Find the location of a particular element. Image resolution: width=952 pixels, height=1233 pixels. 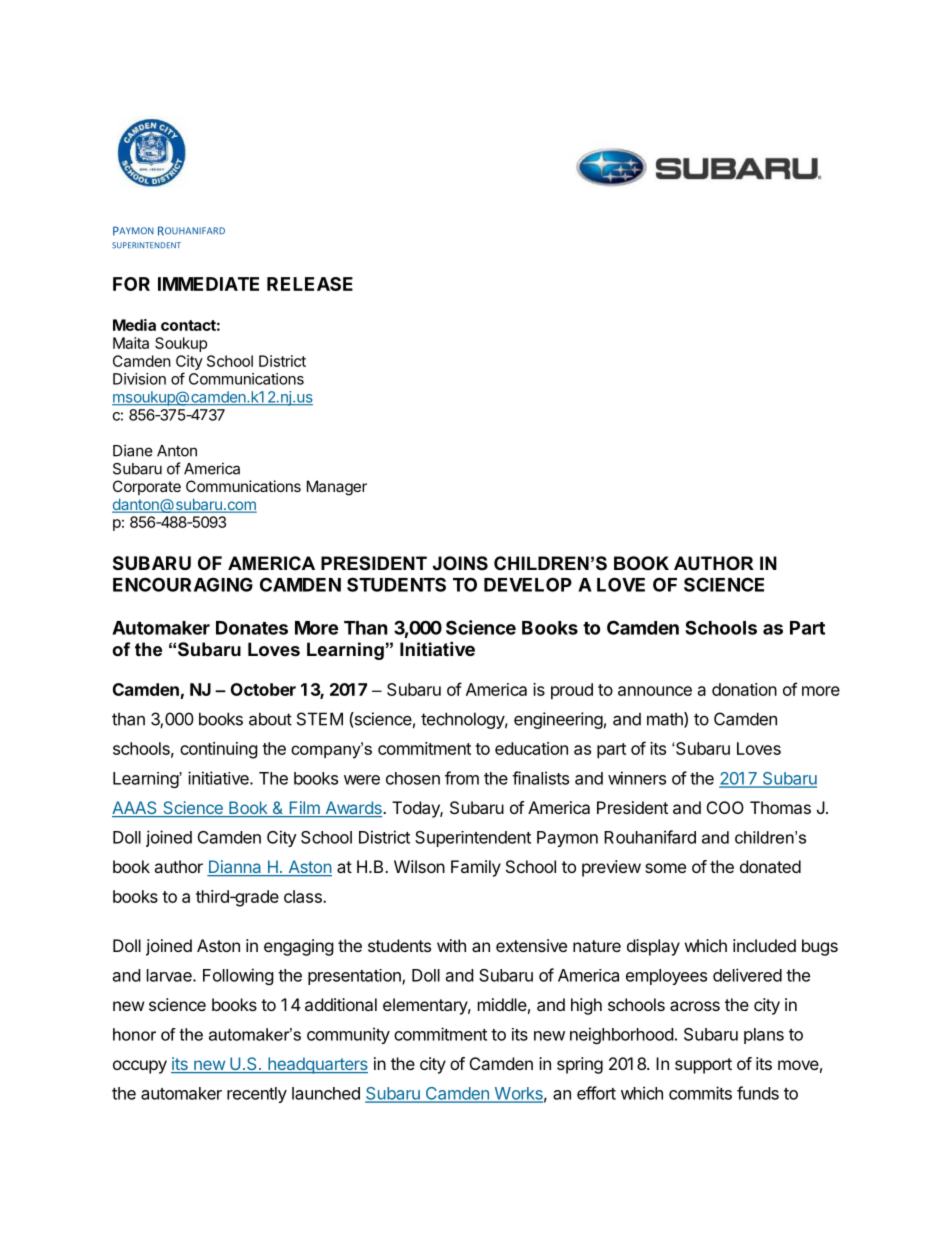

JOINS is located at coordinates (460, 563).
